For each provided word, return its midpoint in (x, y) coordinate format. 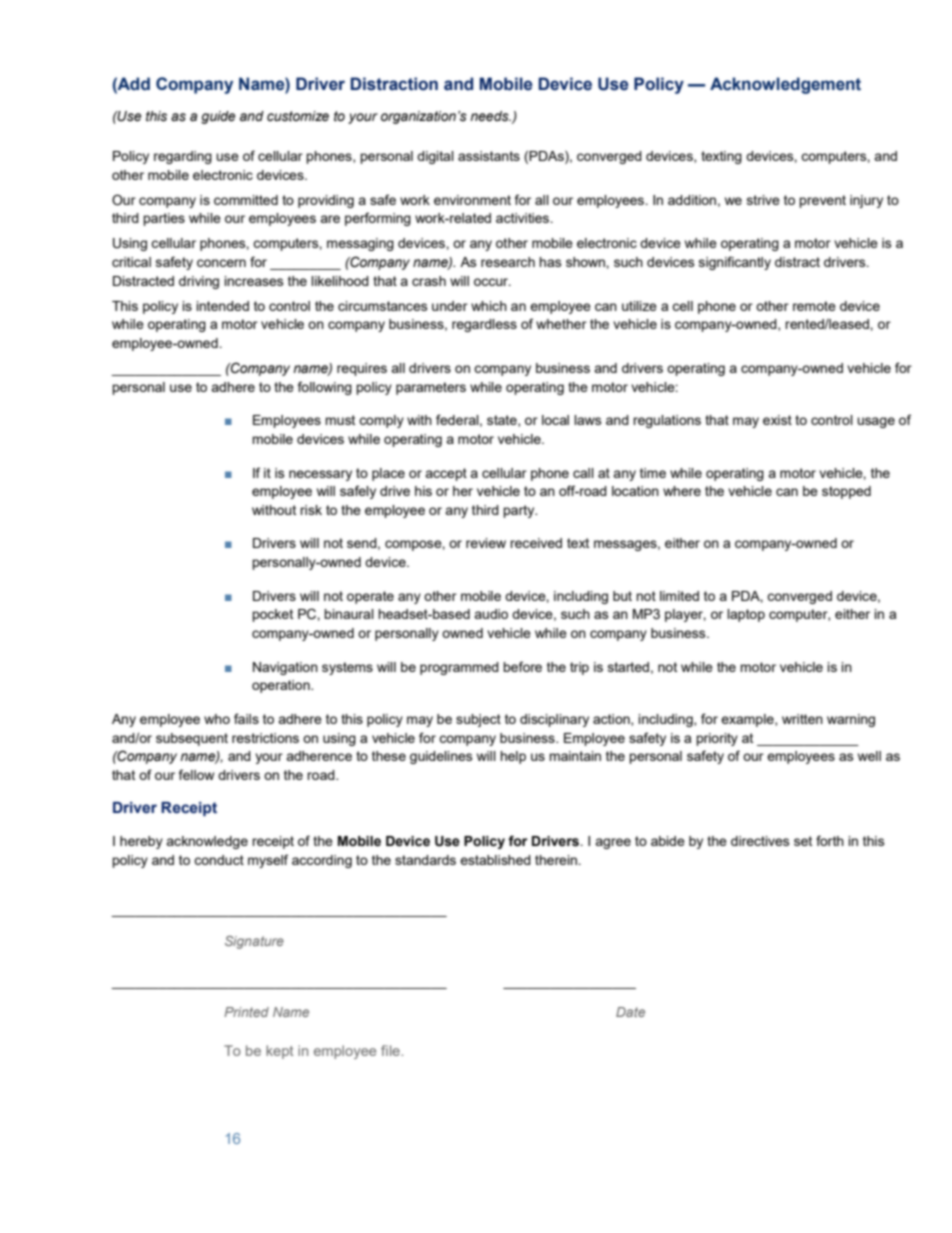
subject (478, 720)
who (217, 719)
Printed (246, 1012)
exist (777, 420)
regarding (183, 157)
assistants (489, 156)
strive (763, 200)
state (503, 421)
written (802, 719)
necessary (320, 475)
